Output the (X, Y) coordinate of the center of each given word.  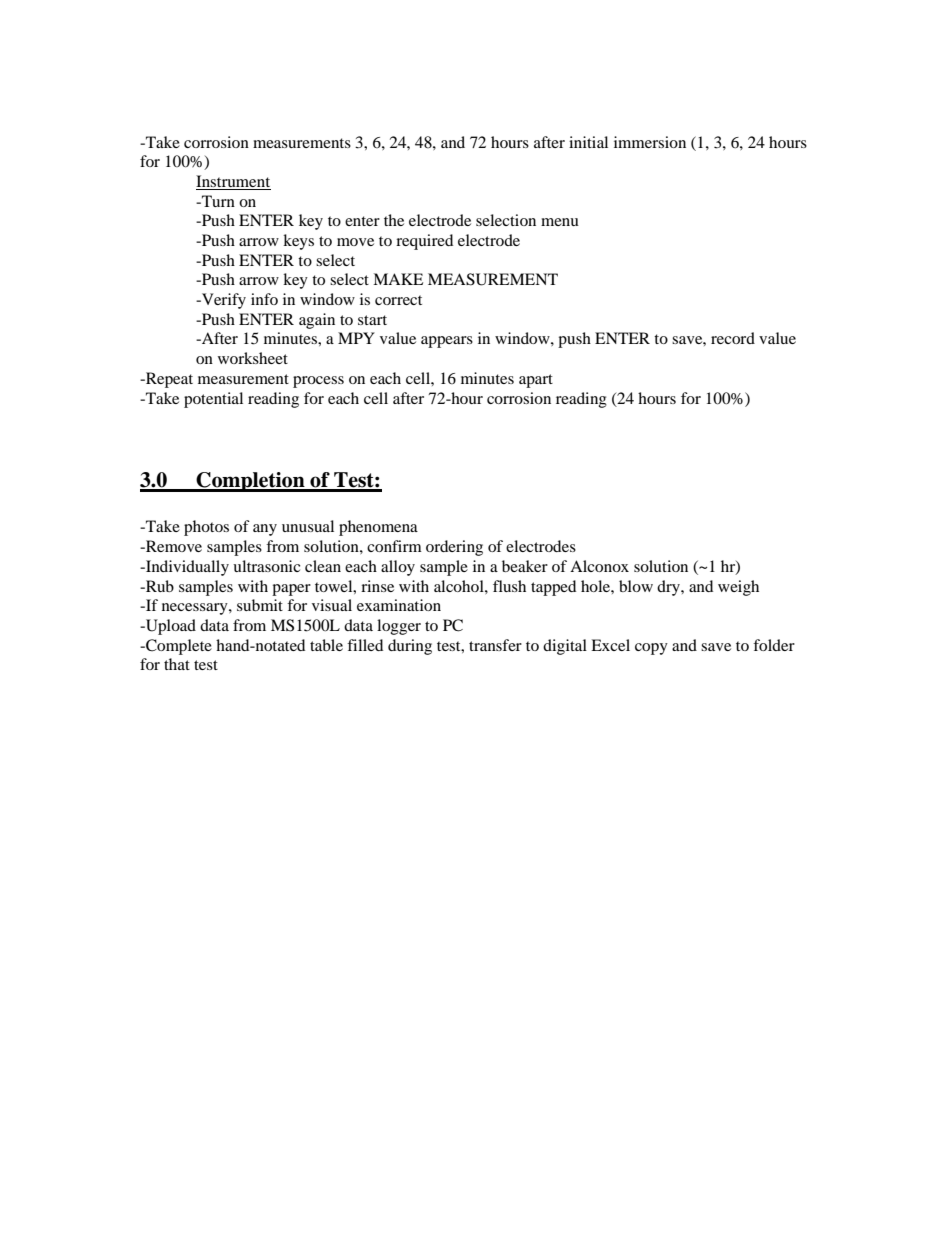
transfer (495, 645)
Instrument (233, 182)
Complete (178, 647)
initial (588, 142)
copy (651, 649)
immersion (650, 142)
